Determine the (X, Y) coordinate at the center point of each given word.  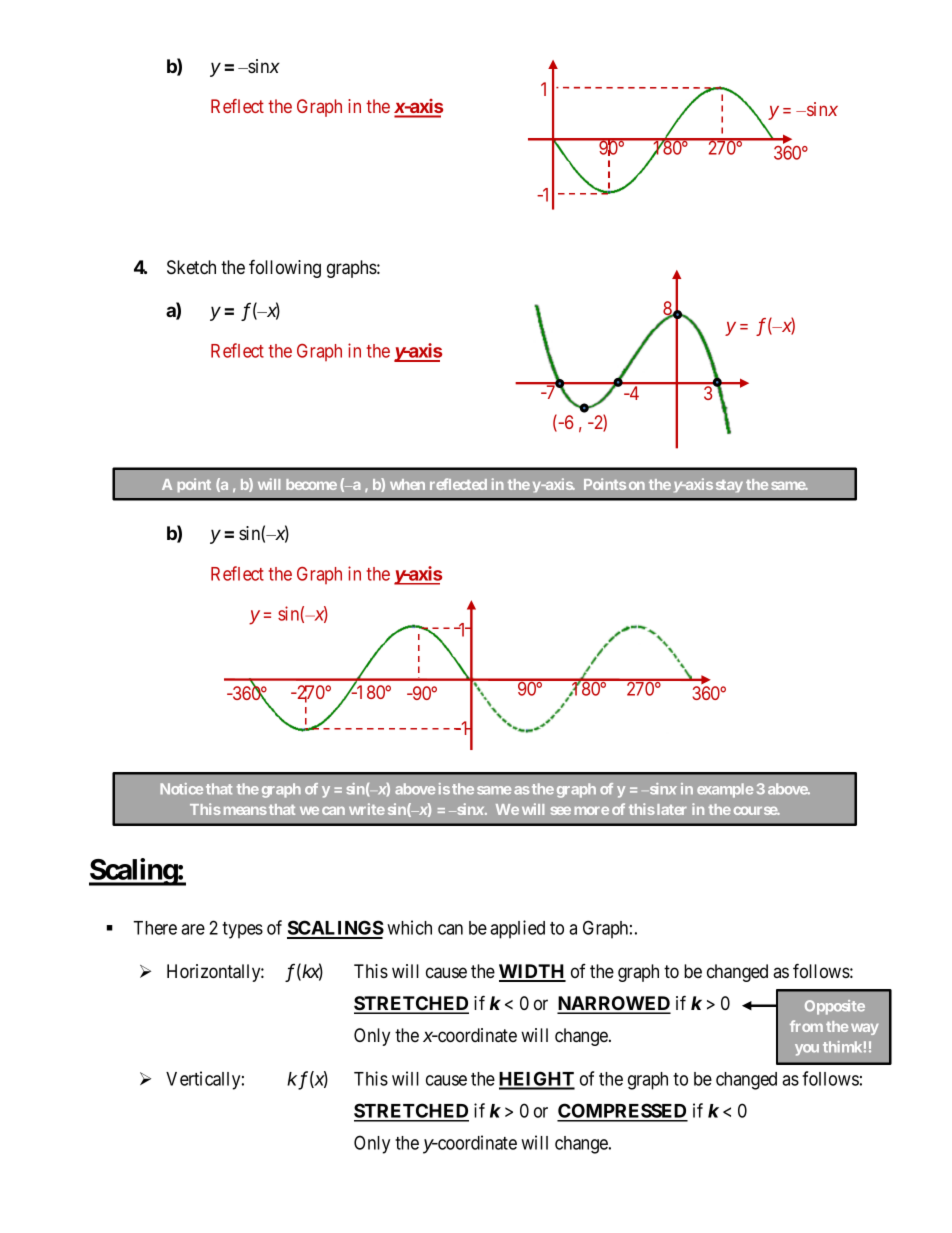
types (242, 930)
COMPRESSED (622, 1112)
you (807, 1050)
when (407, 484)
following (285, 268)
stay (729, 486)
